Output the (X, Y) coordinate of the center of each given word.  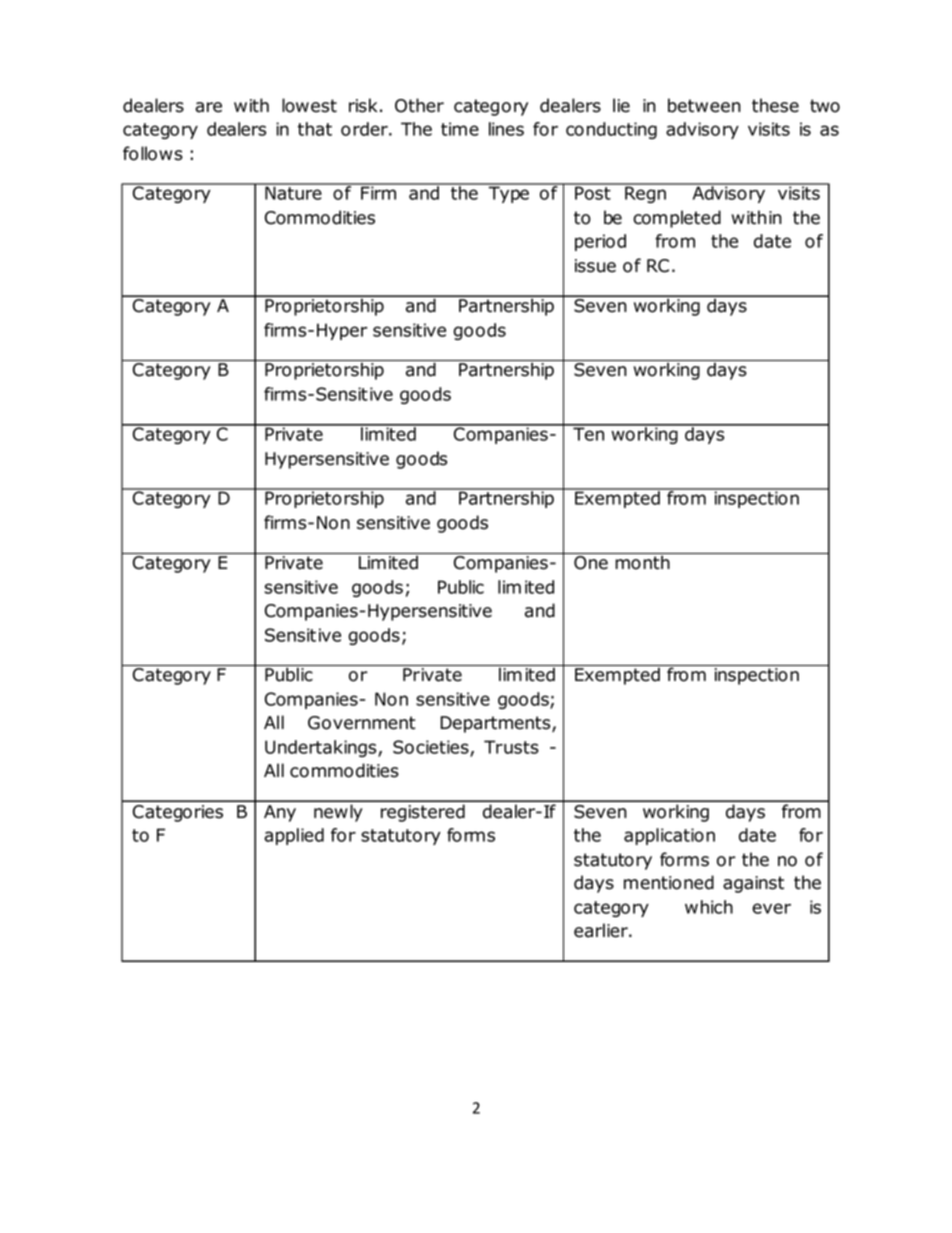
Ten (589, 433)
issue (595, 266)
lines (506, 129)
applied (294, 836)
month (642, 561)
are (208, 107)
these (775, 105)
